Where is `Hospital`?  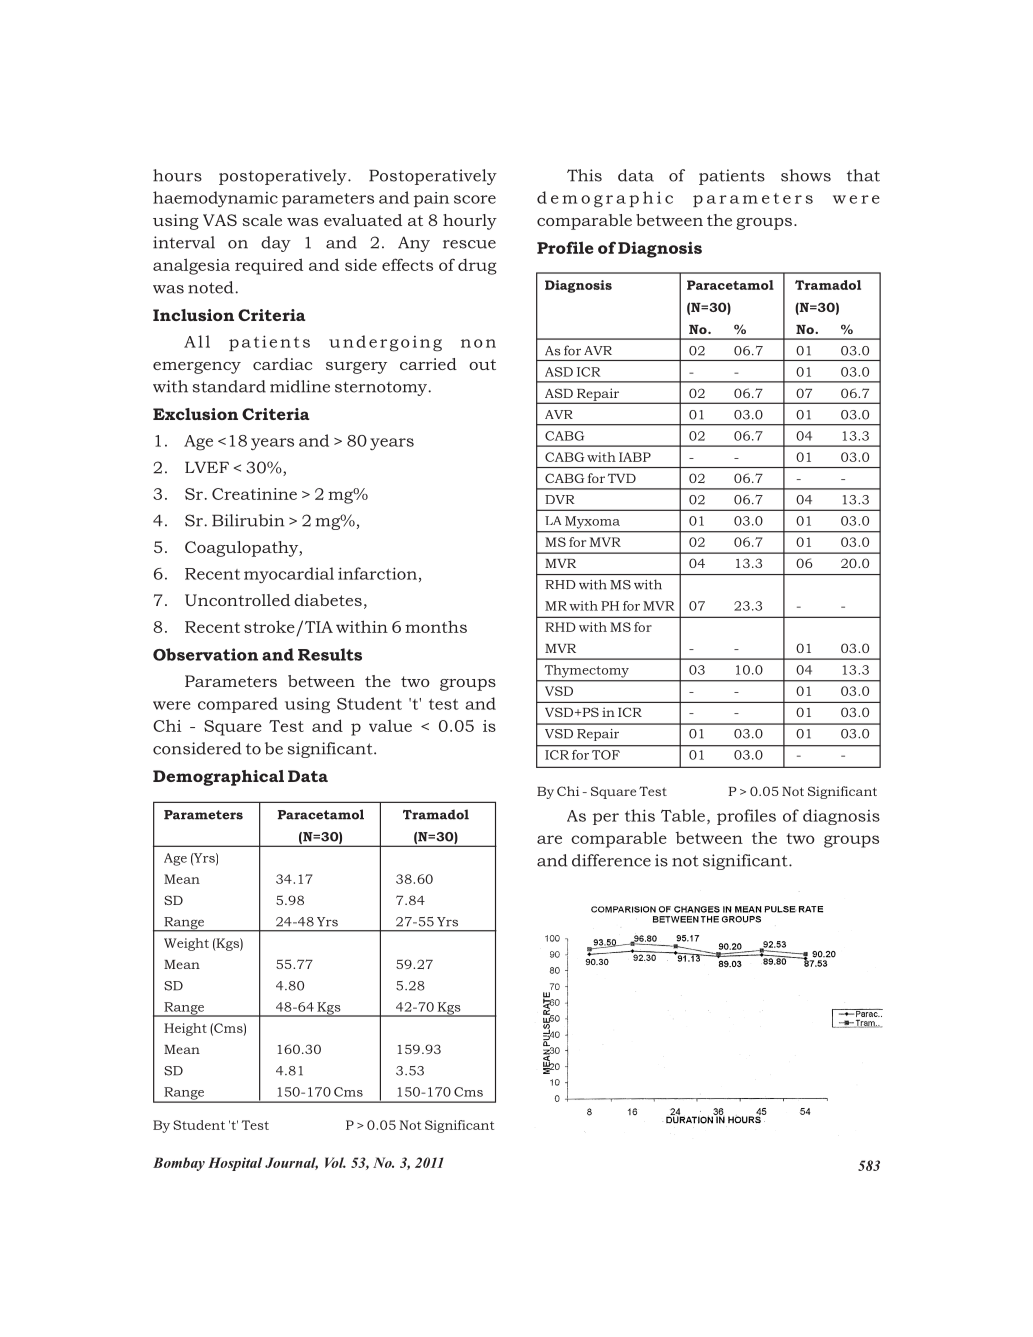
Hospital is located at coordinates (235, 1164).
